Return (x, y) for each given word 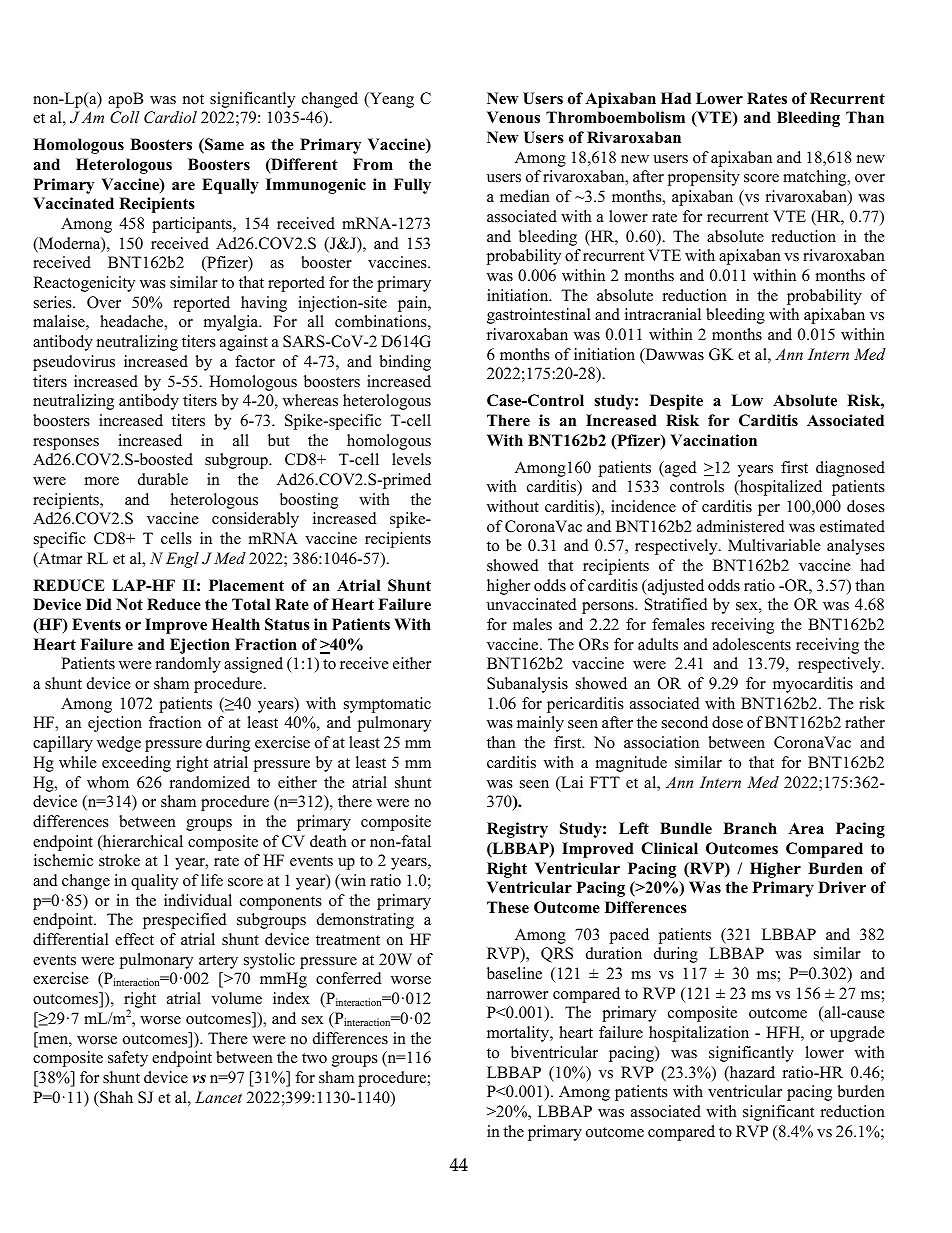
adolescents (752, 644)
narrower (517, 995)
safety (128, 1059)
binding (405, 363)
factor (255, 361)
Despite (676, 402)
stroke (119, 860)
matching (816, 178)
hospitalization (699, 1034)
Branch (750, 828)
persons (609, 608)
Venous (513, 117)
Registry (517, 830)
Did (99, 604)
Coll (124, 117)
